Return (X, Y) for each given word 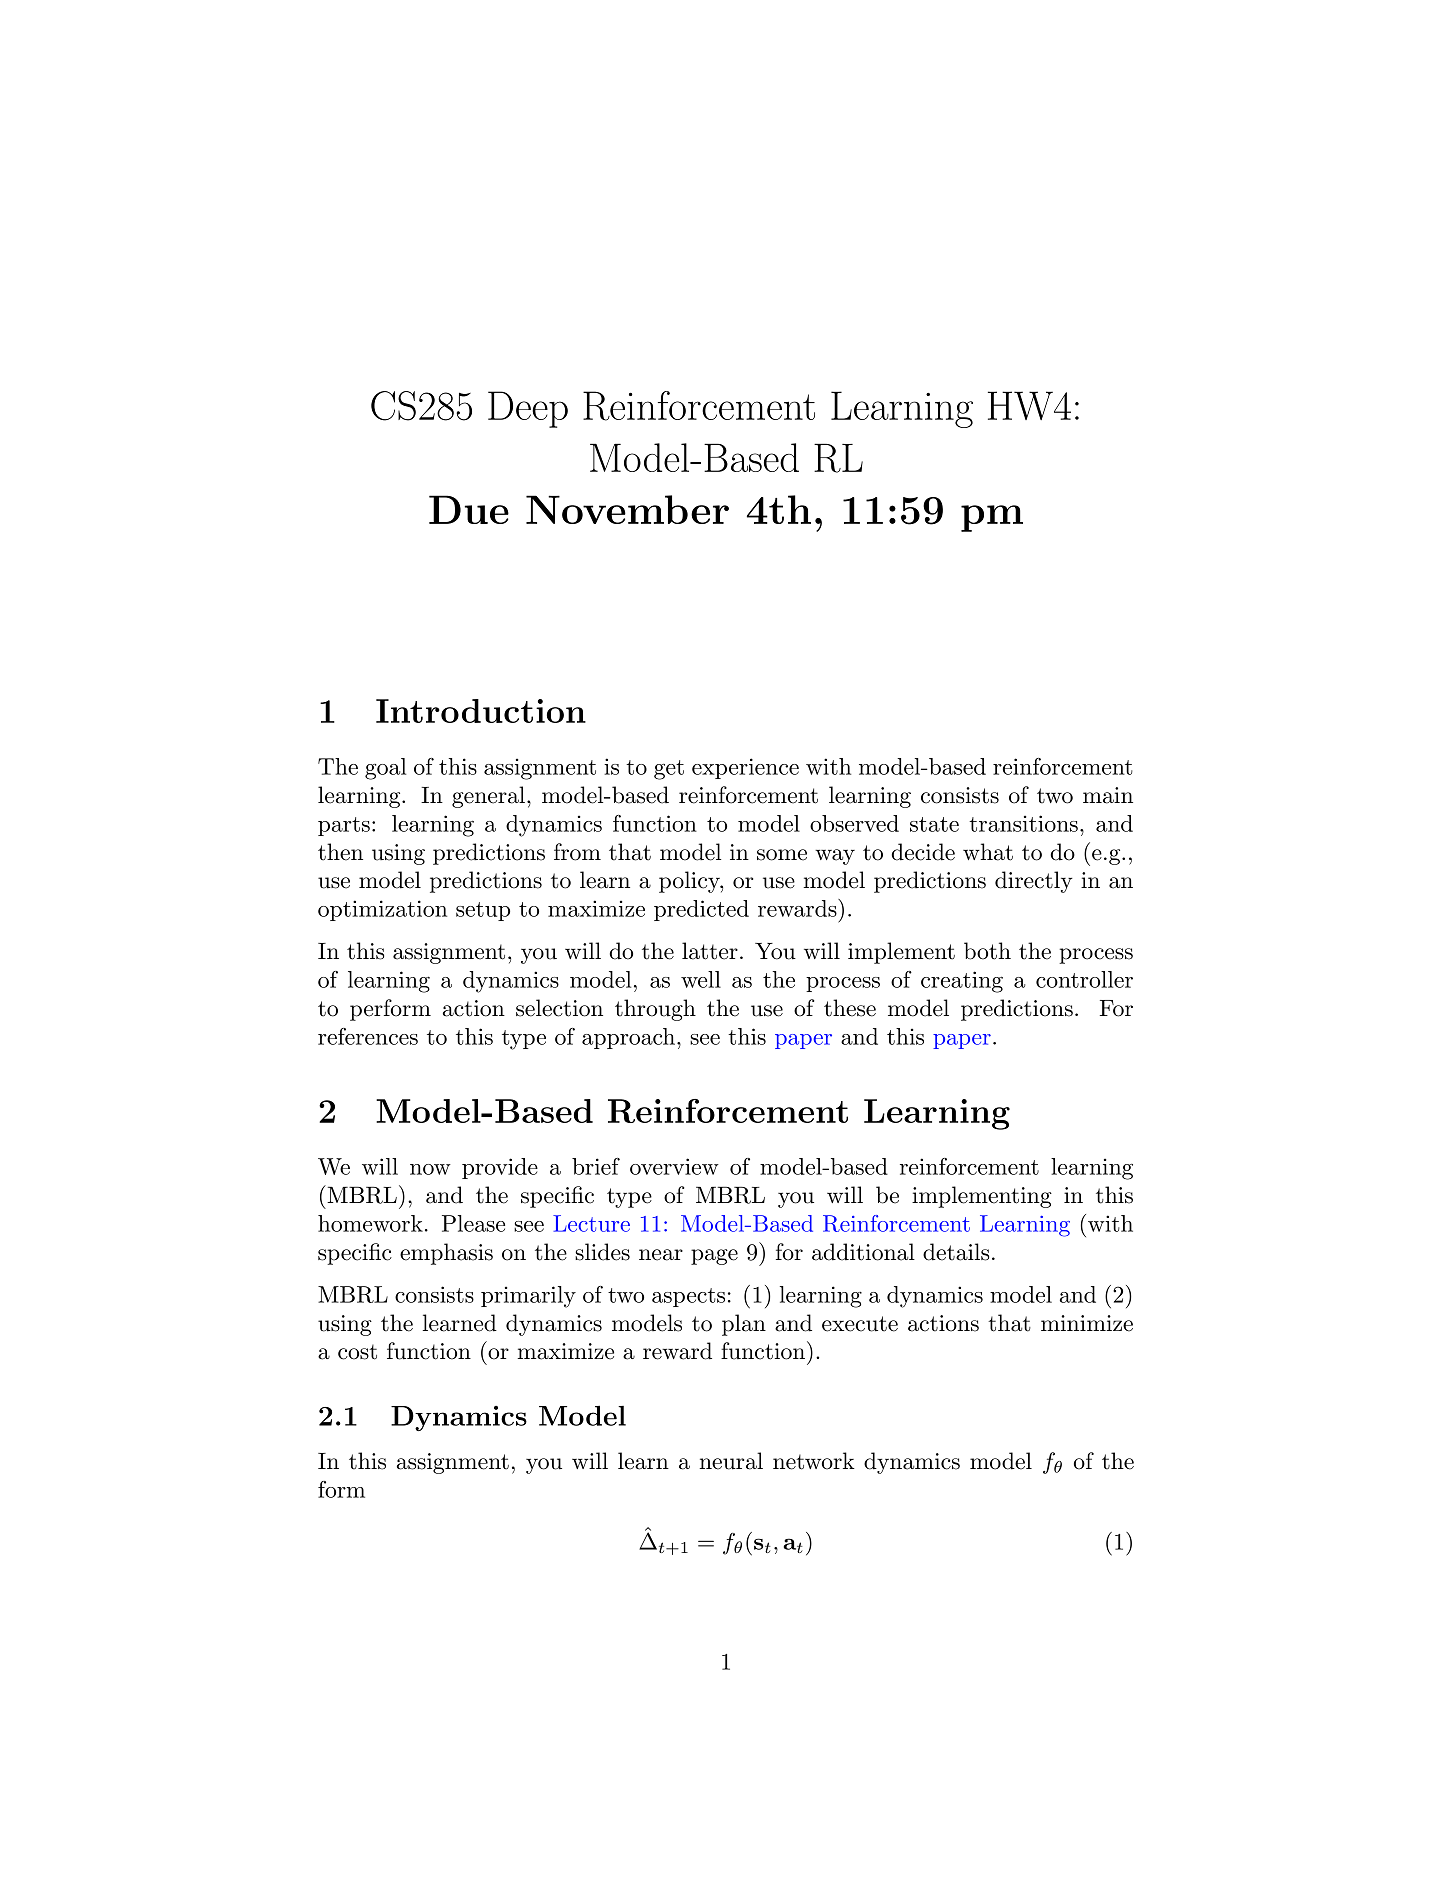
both (987, 951)
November (627, 509)
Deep (528, 409)
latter (710, 951)
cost (357, 1352)
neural (731, 1461)
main (1108, 795)
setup (483, 911)
